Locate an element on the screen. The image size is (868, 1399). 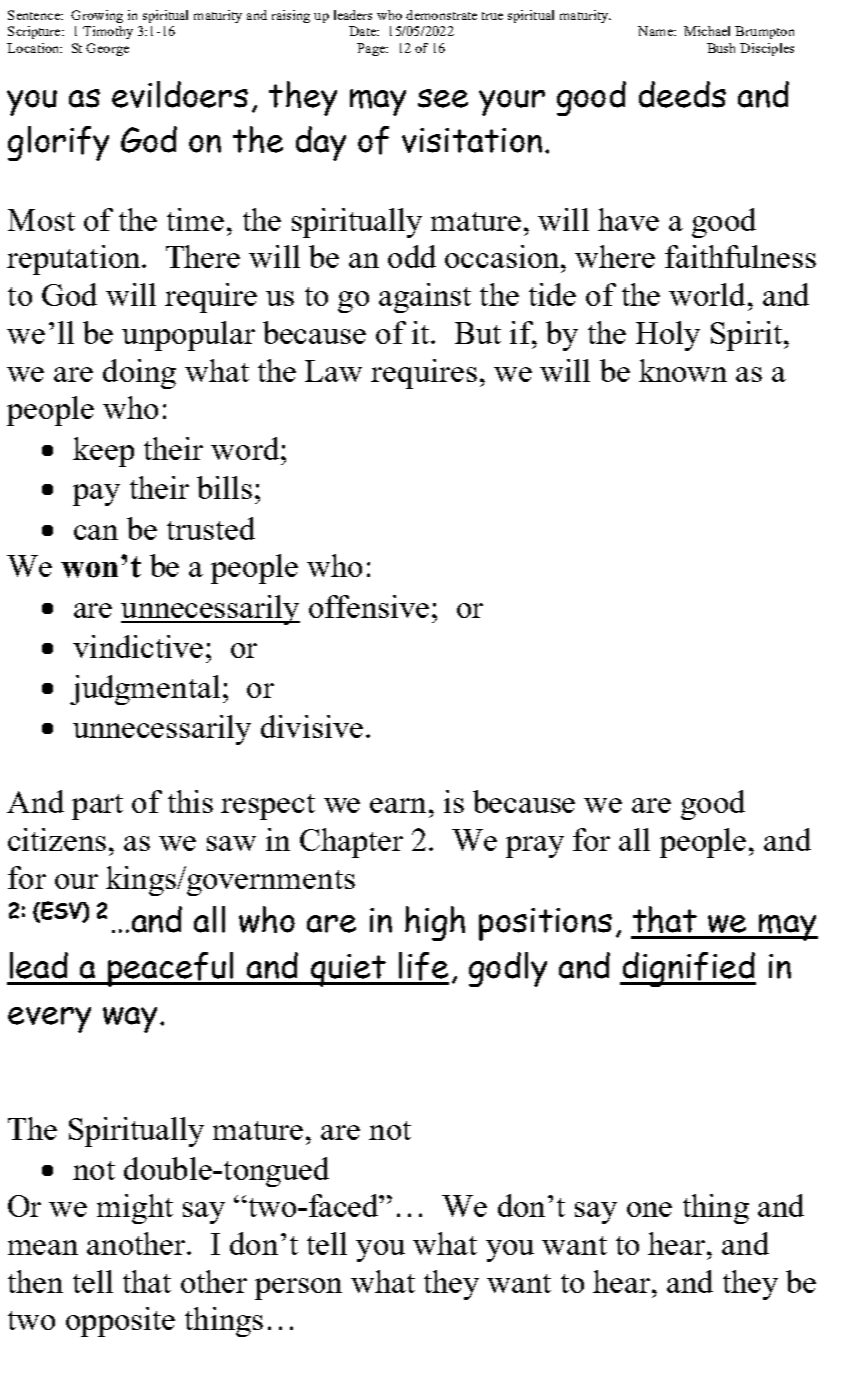
pray is located at coordinates (535, 847).
